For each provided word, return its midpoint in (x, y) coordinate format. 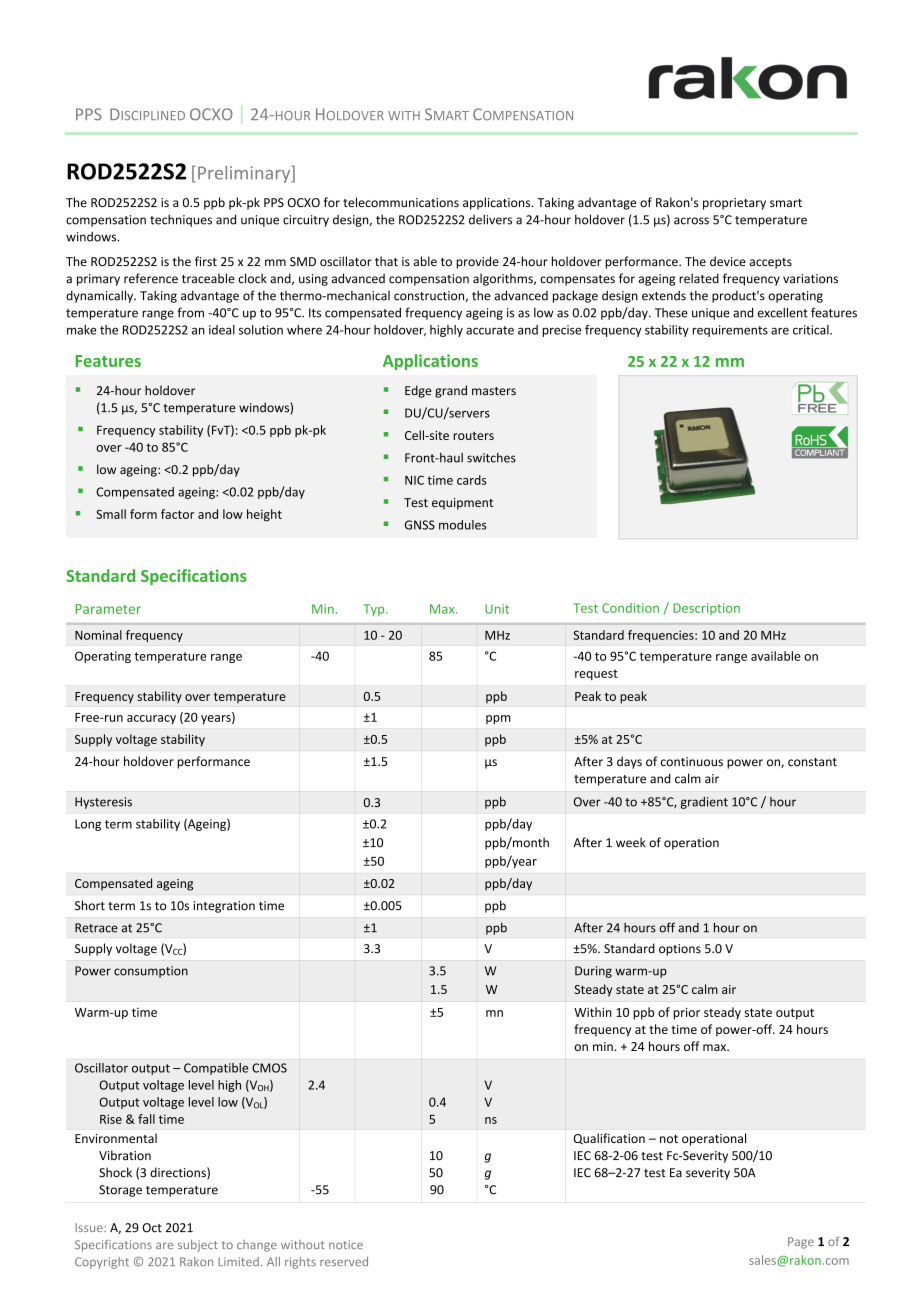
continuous (692, 762)
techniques (181, 220)
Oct (152, 1228)
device (728, 261)
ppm (498, 719)
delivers (490, 219)
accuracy (151, 719)
